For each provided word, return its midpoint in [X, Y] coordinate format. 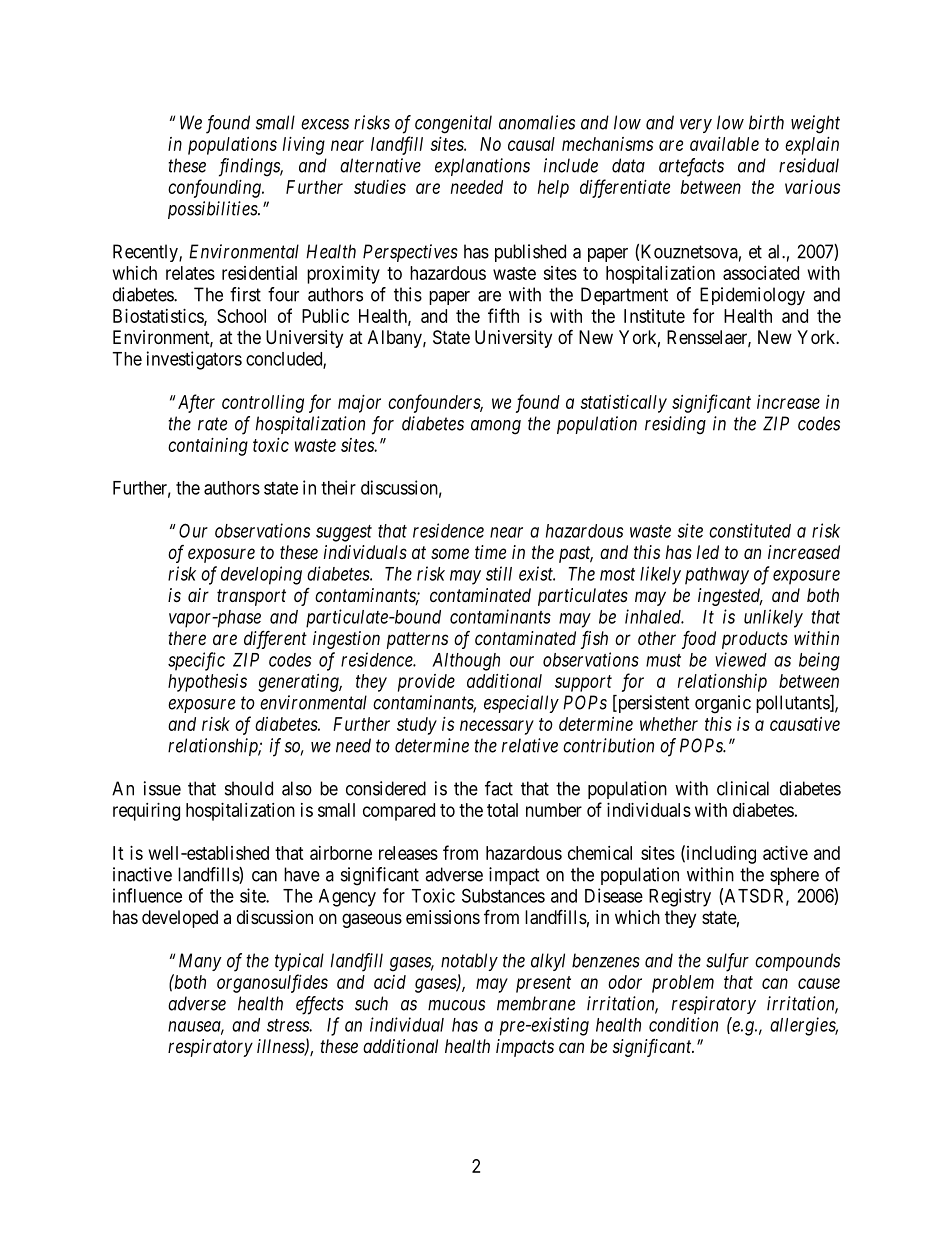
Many [200, 962]
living [304, 146]
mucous [456, 1005]
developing [261, 575]
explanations [482, 167]
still [499, 573]
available [724, 144]
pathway [717, 576]
